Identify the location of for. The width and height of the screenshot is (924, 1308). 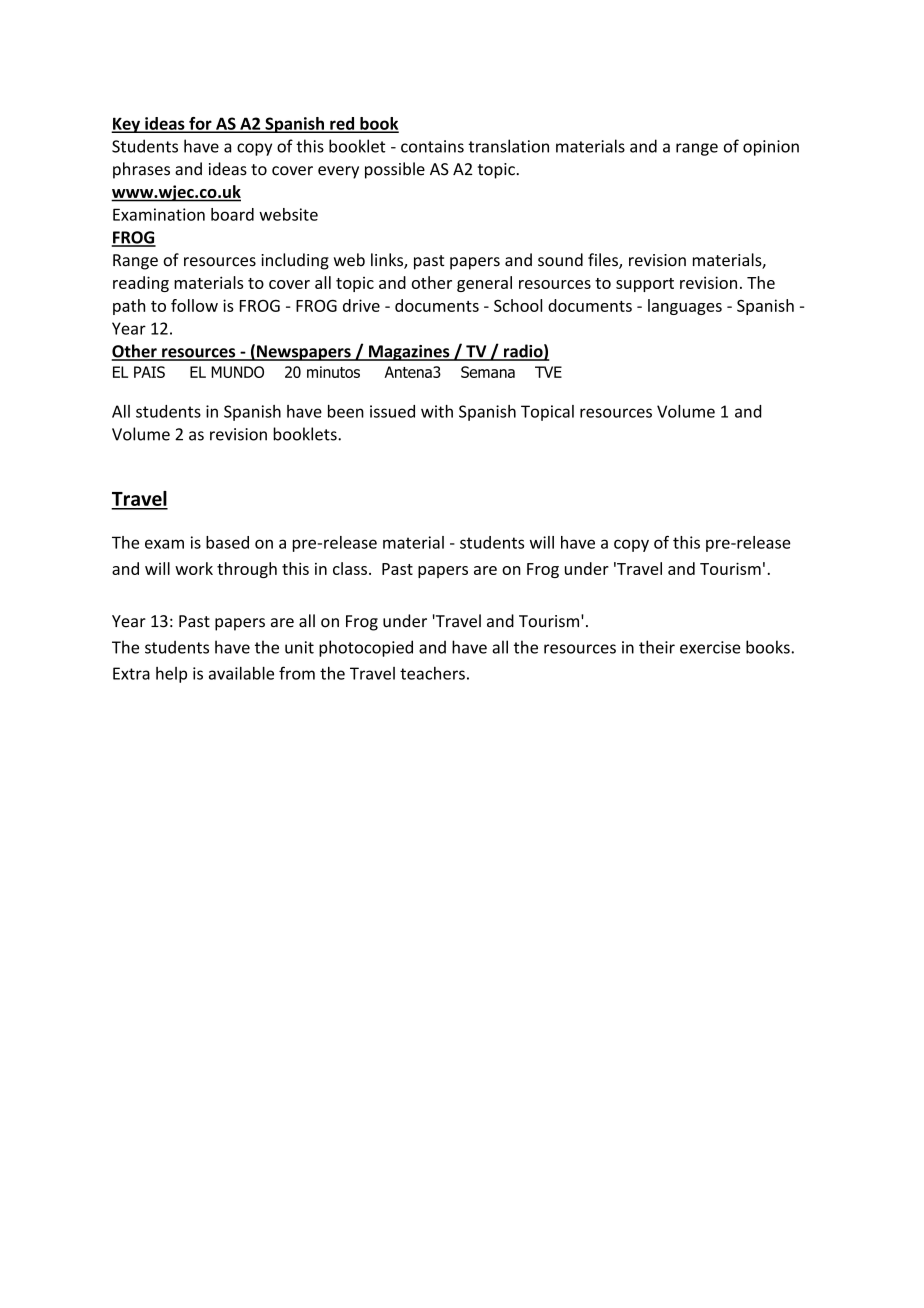
(200, 124).
